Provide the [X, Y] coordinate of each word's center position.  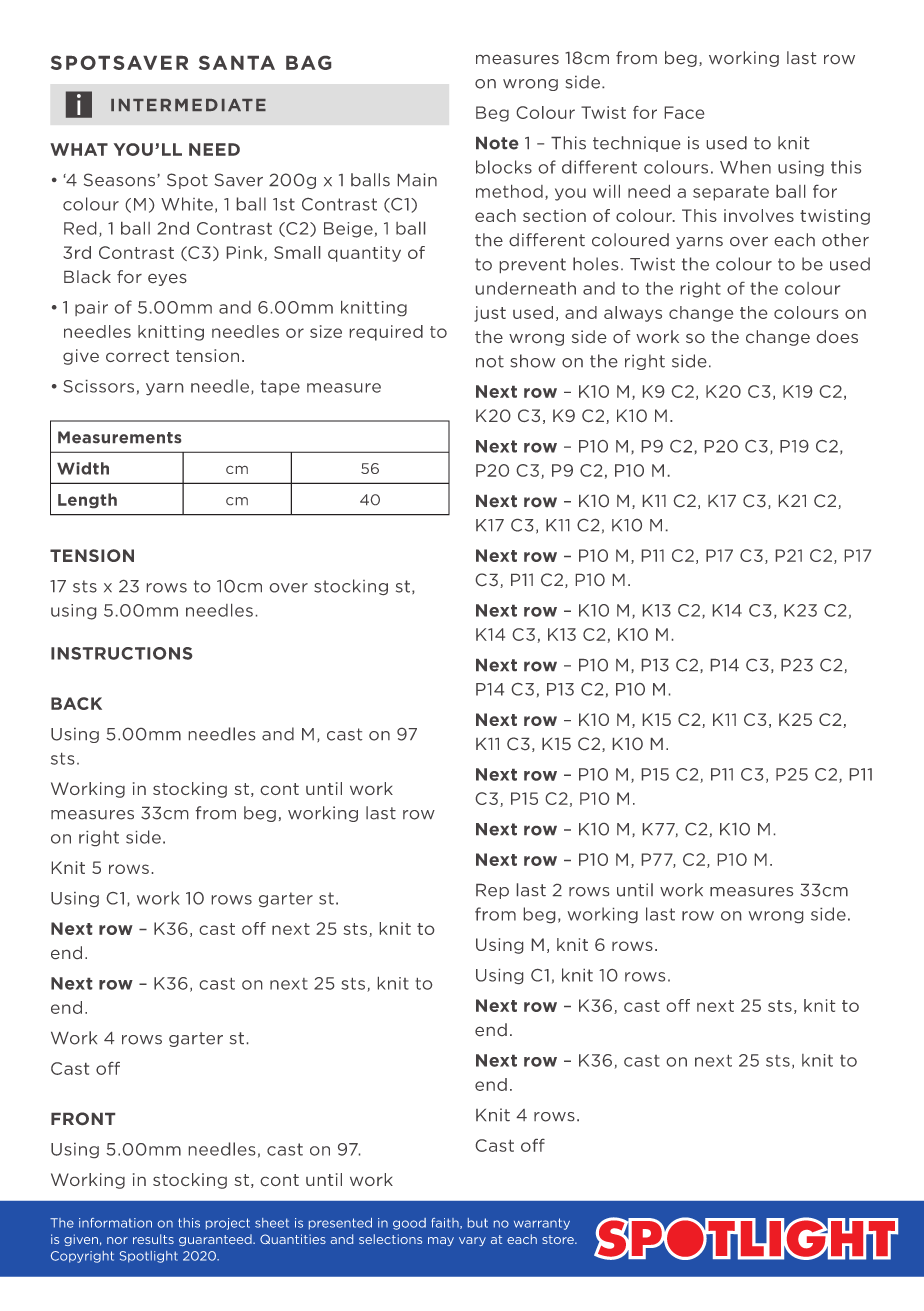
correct [137, 356]
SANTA [237, 63]
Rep [492, 891]
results [153, 1239]
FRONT [83, 1118]
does [837, 336]
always [633, 314]
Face [684, 112]
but [478, 1223]
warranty [542, 1224]
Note [497, 143]
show [533, 361]
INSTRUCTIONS [121, 653]
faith [446, 1223]
